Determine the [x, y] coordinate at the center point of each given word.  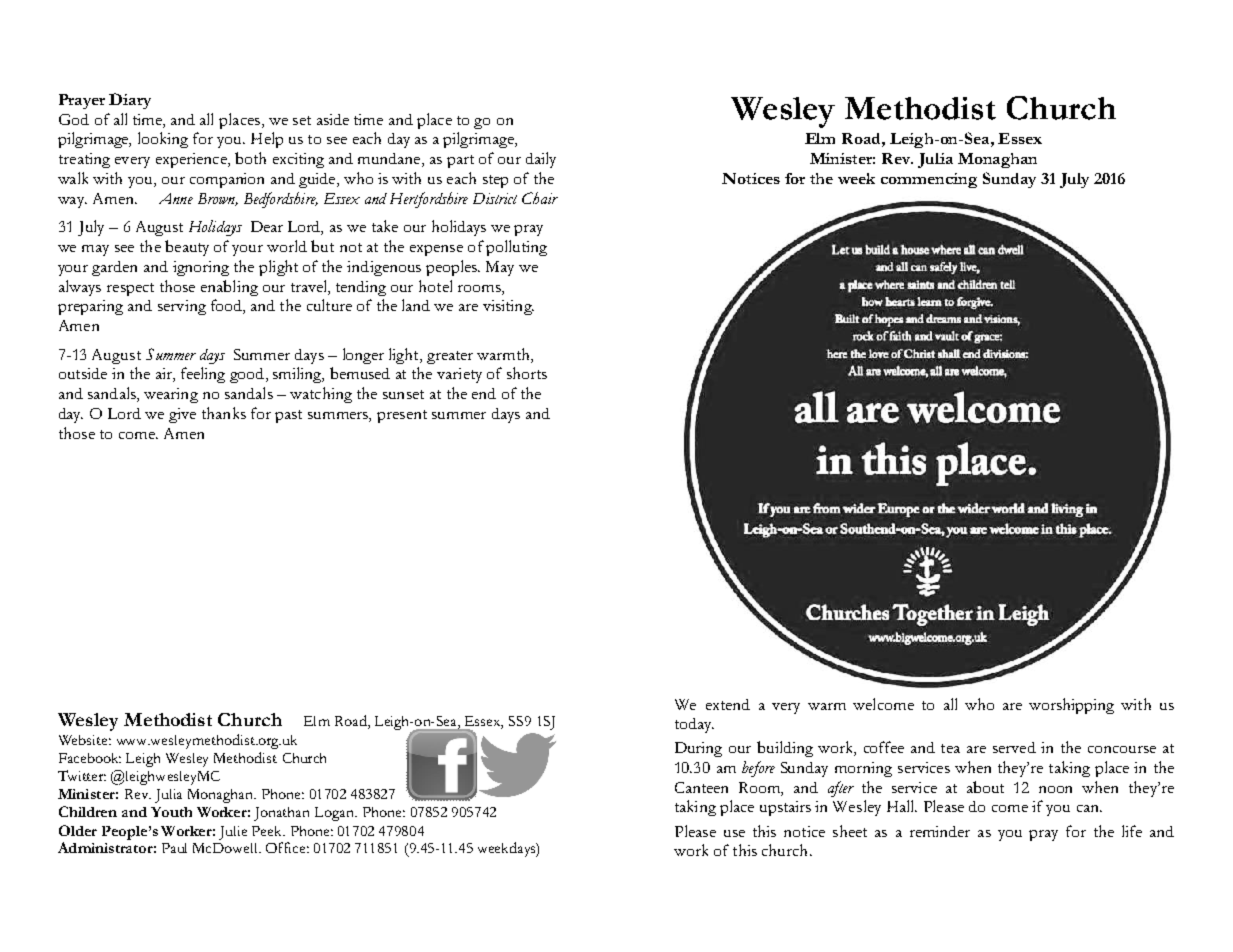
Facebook [90, 758]
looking [163, 140]
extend [728, 704]
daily [541, 160]
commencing [929, 180]
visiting [508, 307]
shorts [527, 373]
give [182, 415]
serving [182, 307]
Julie [233, 833]
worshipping [1071, 706]
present [402, 416]
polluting [516, 248]
